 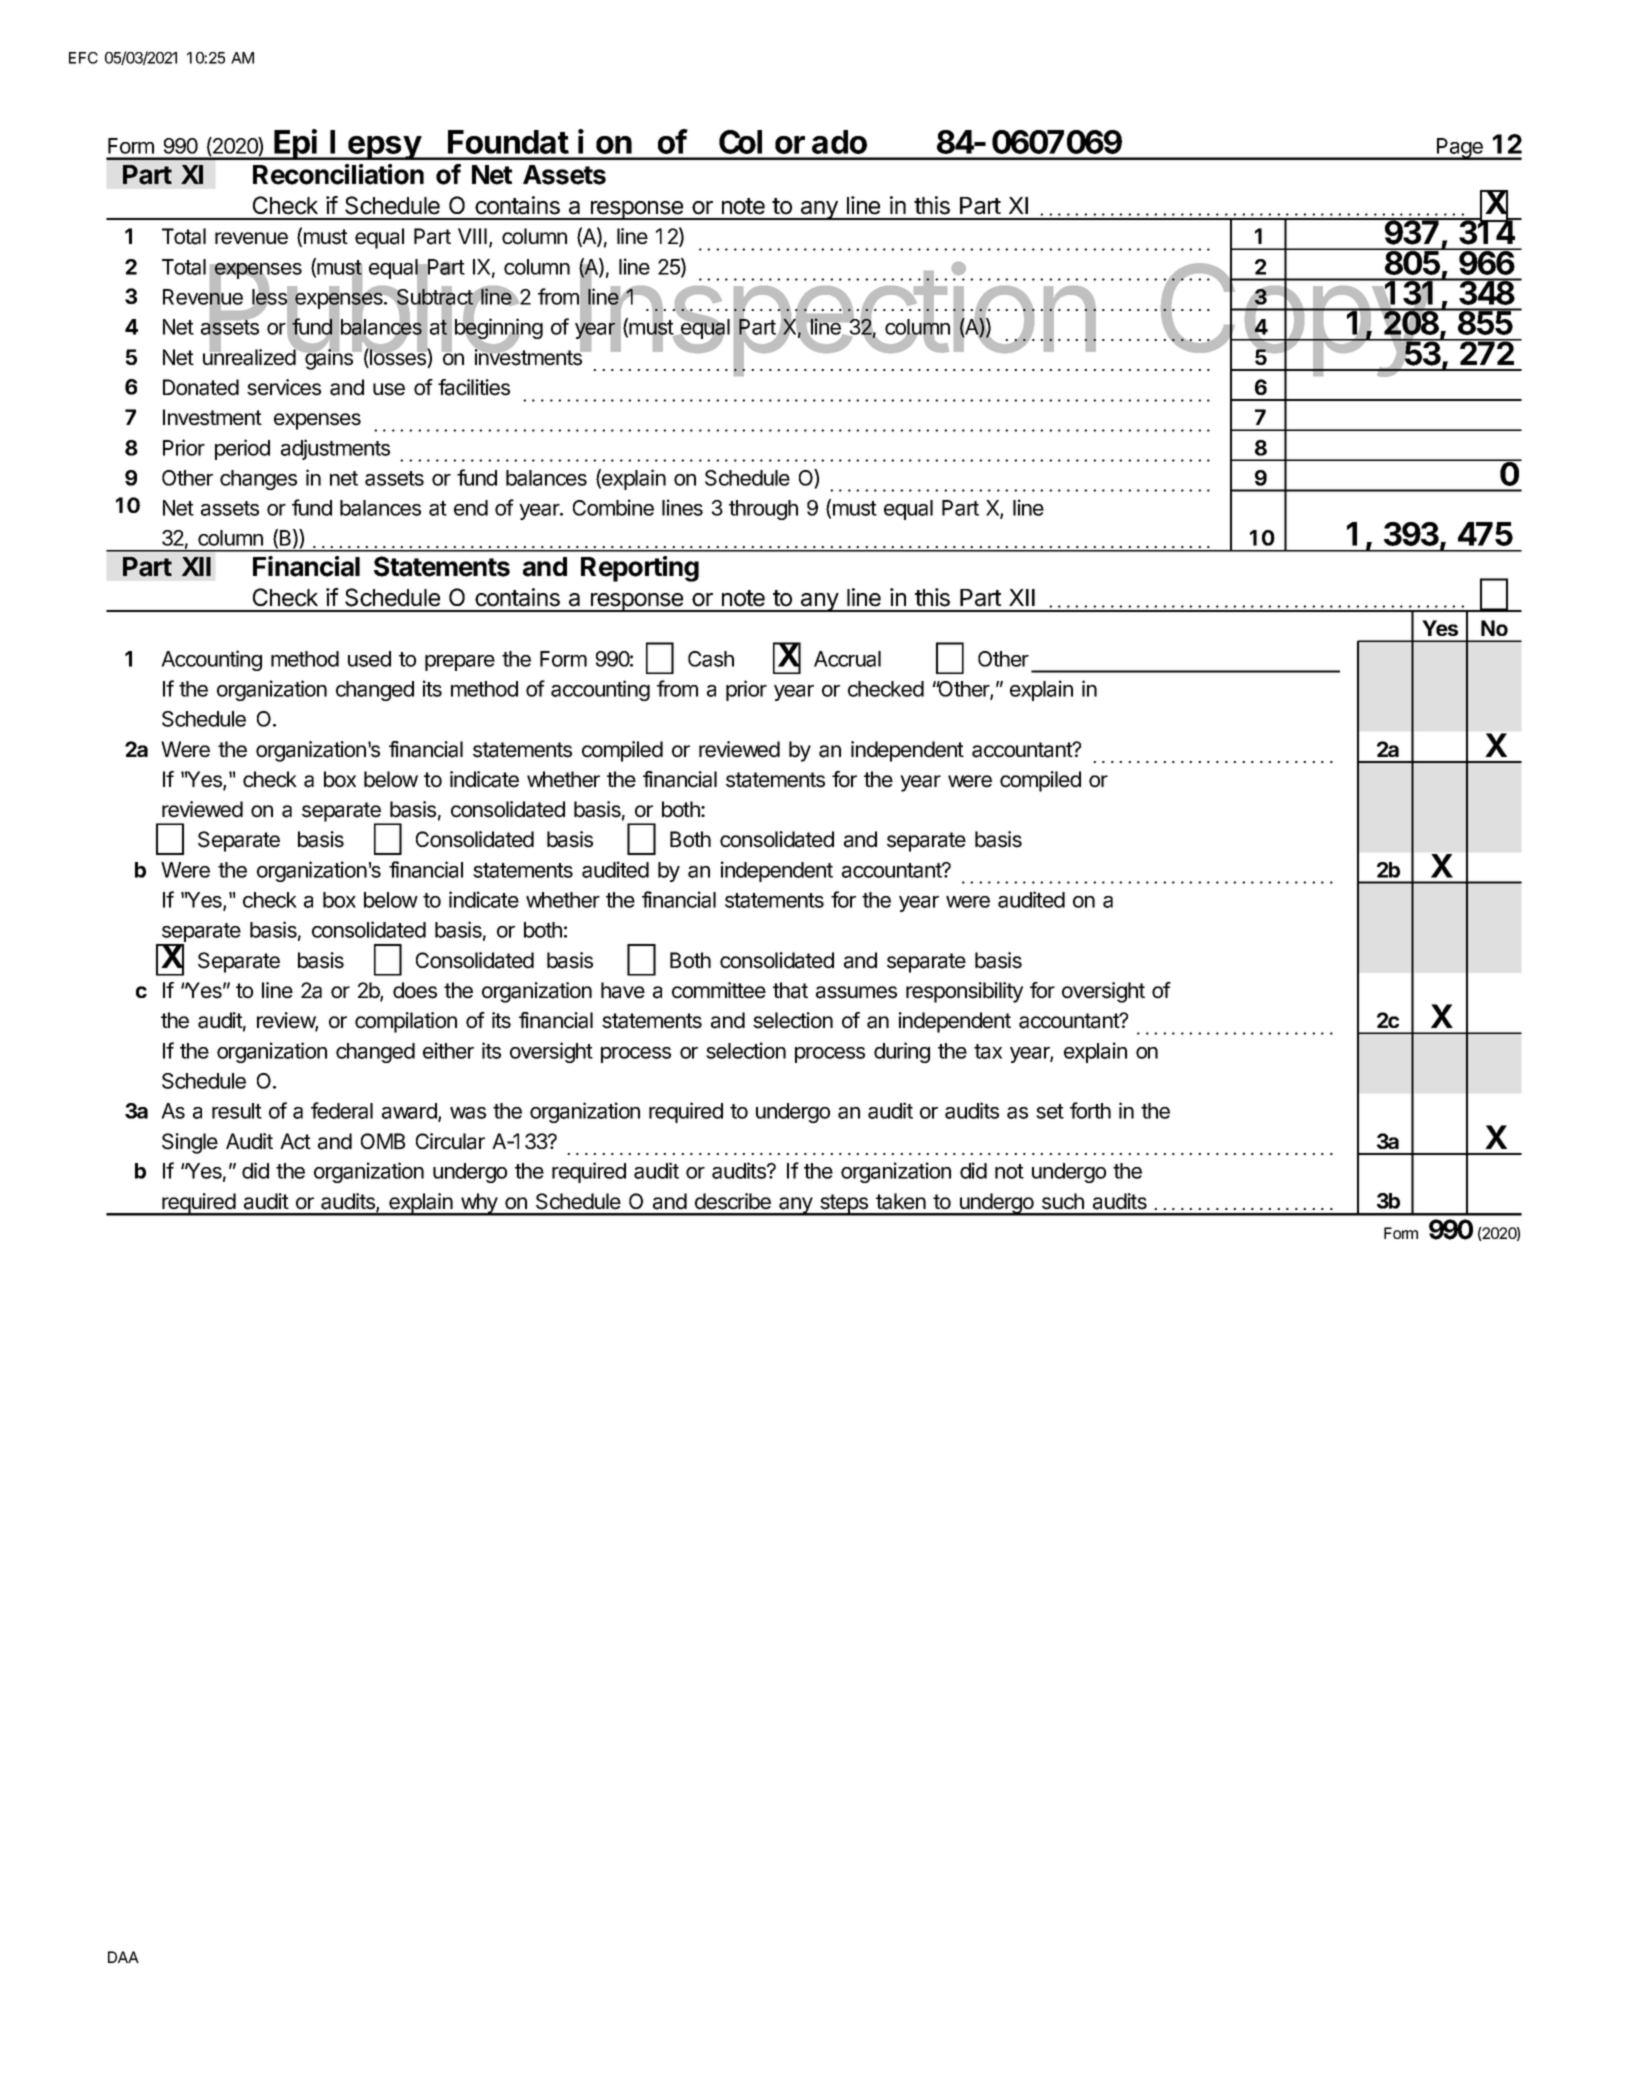 I want to click on Epilepsy, so click(x=348, y=145).
